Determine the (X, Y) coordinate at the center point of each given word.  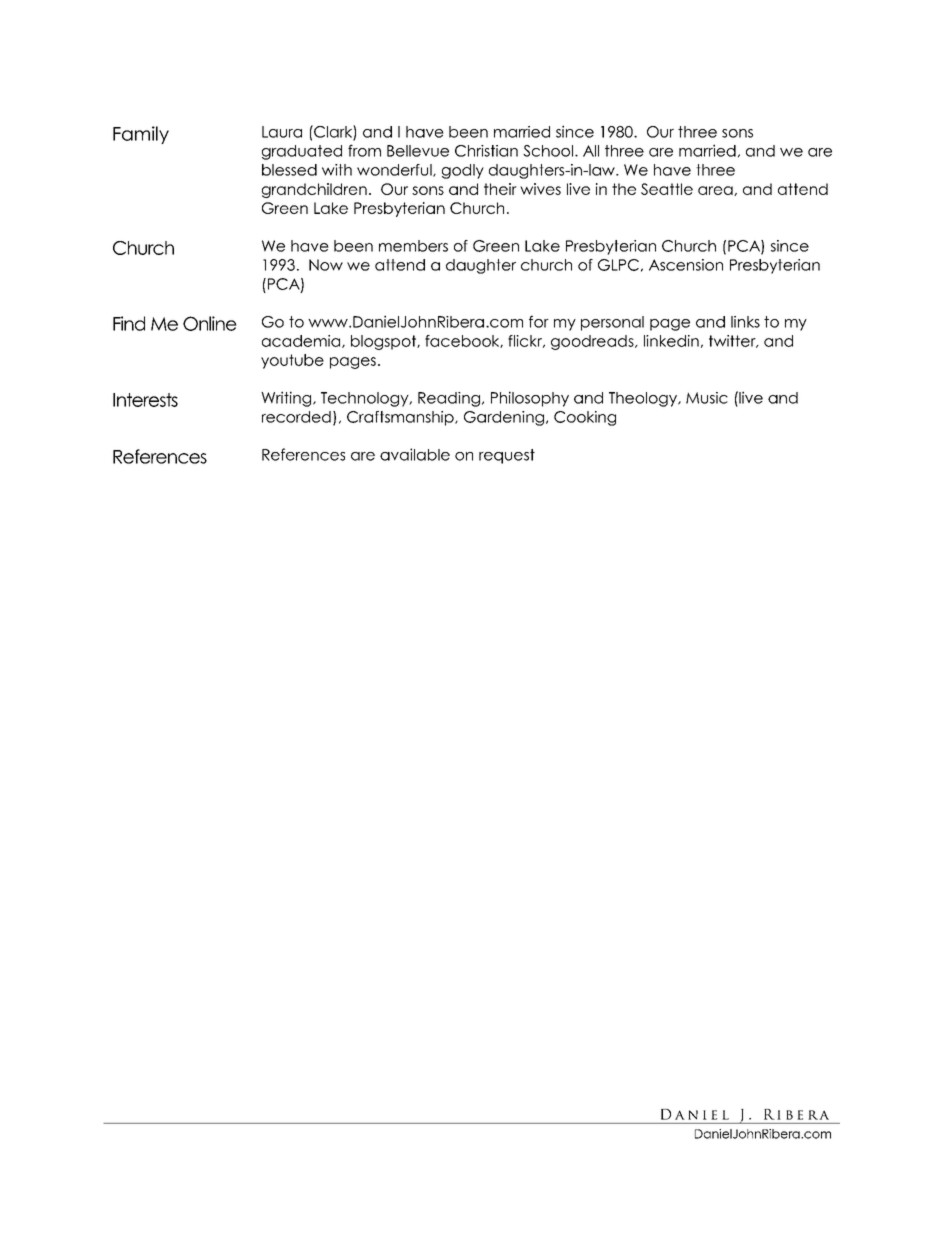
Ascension (686, 265)
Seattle (667, 189)
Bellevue (418, 151)
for (539, 321)
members (413, 246)
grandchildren (314, 190)
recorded (296, 417)
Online (210, 323)
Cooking (585, 418)
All (591, 151)
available (415, 454)
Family (141, 135)
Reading (449, 399)
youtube (292, 361)
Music (707, 398)
